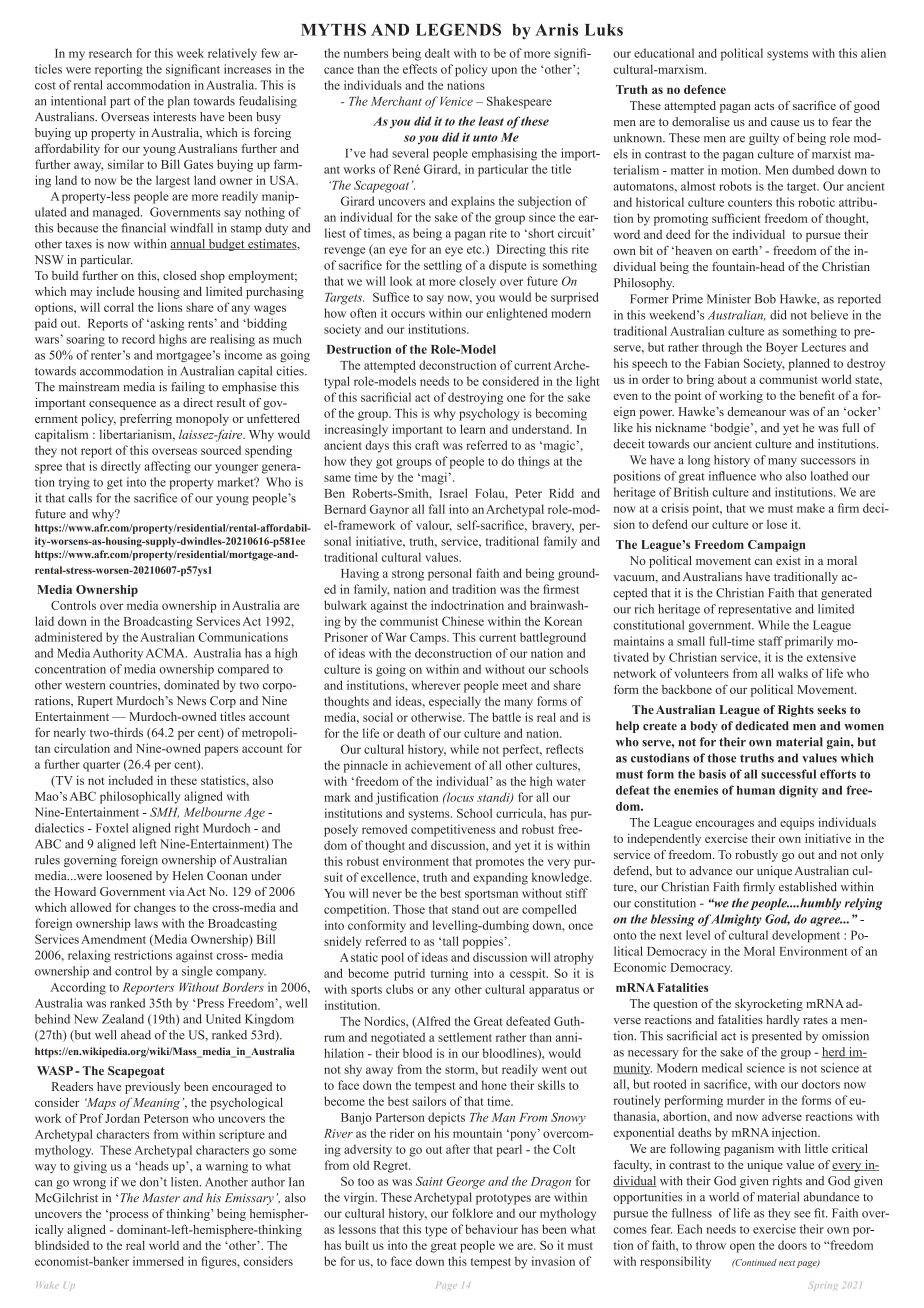 This screenshot has width=924, height=1308. What do you see at coordinates (437, 53) in the screenshot?
I see `dealt` at bounding box center [437, 53].
